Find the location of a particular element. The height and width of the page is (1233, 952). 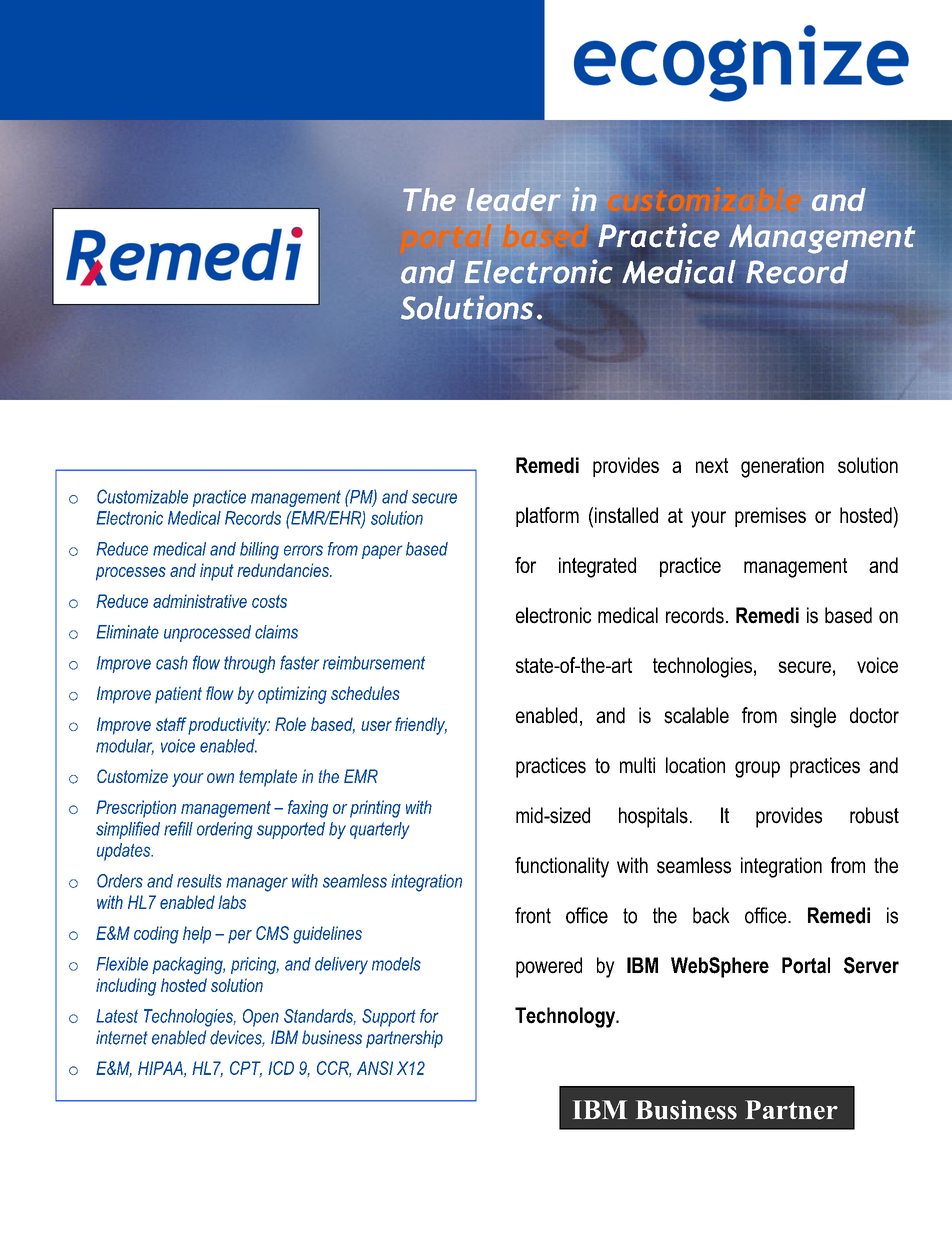

billing is located at coordinates (259, 551).
